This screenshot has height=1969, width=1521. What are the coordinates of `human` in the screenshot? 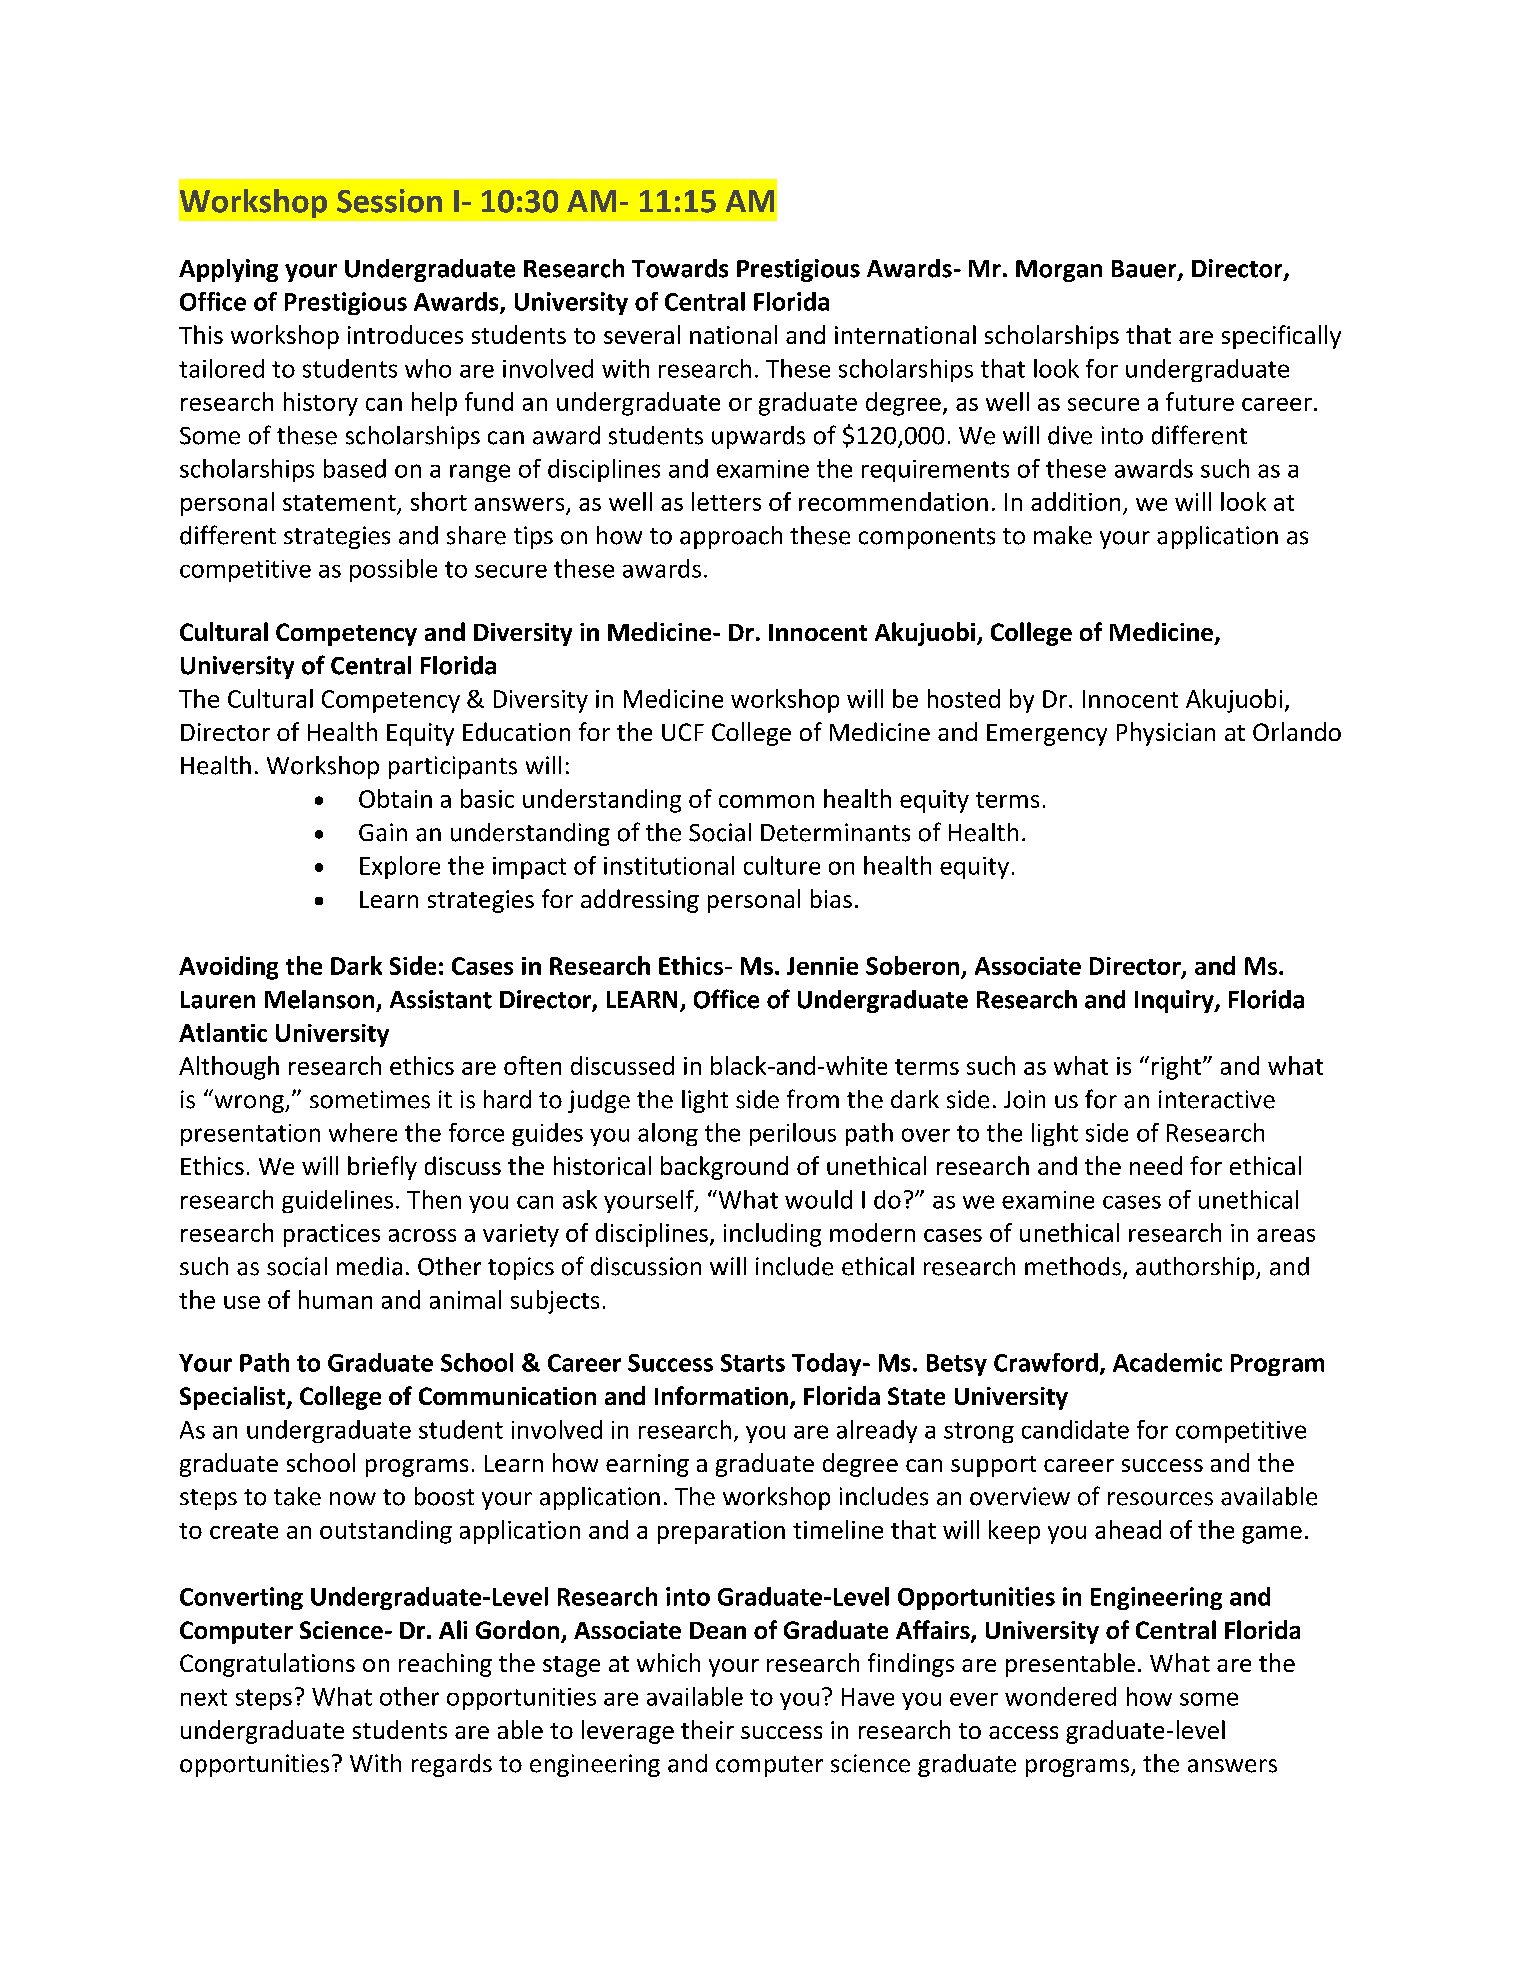 It's located at (335, 1299).
